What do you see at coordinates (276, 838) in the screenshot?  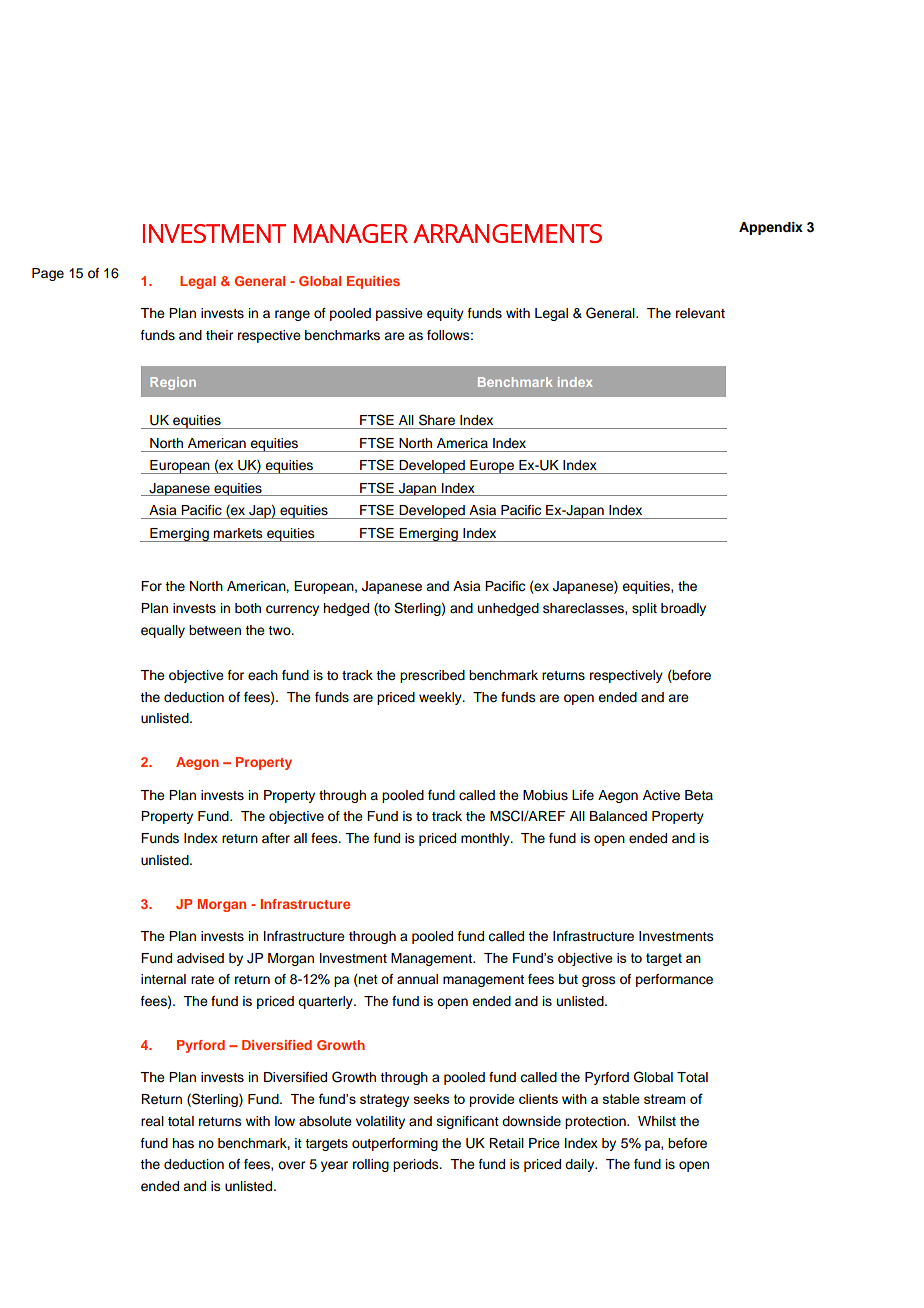 I see `after` at bounding box center [276, 838].
